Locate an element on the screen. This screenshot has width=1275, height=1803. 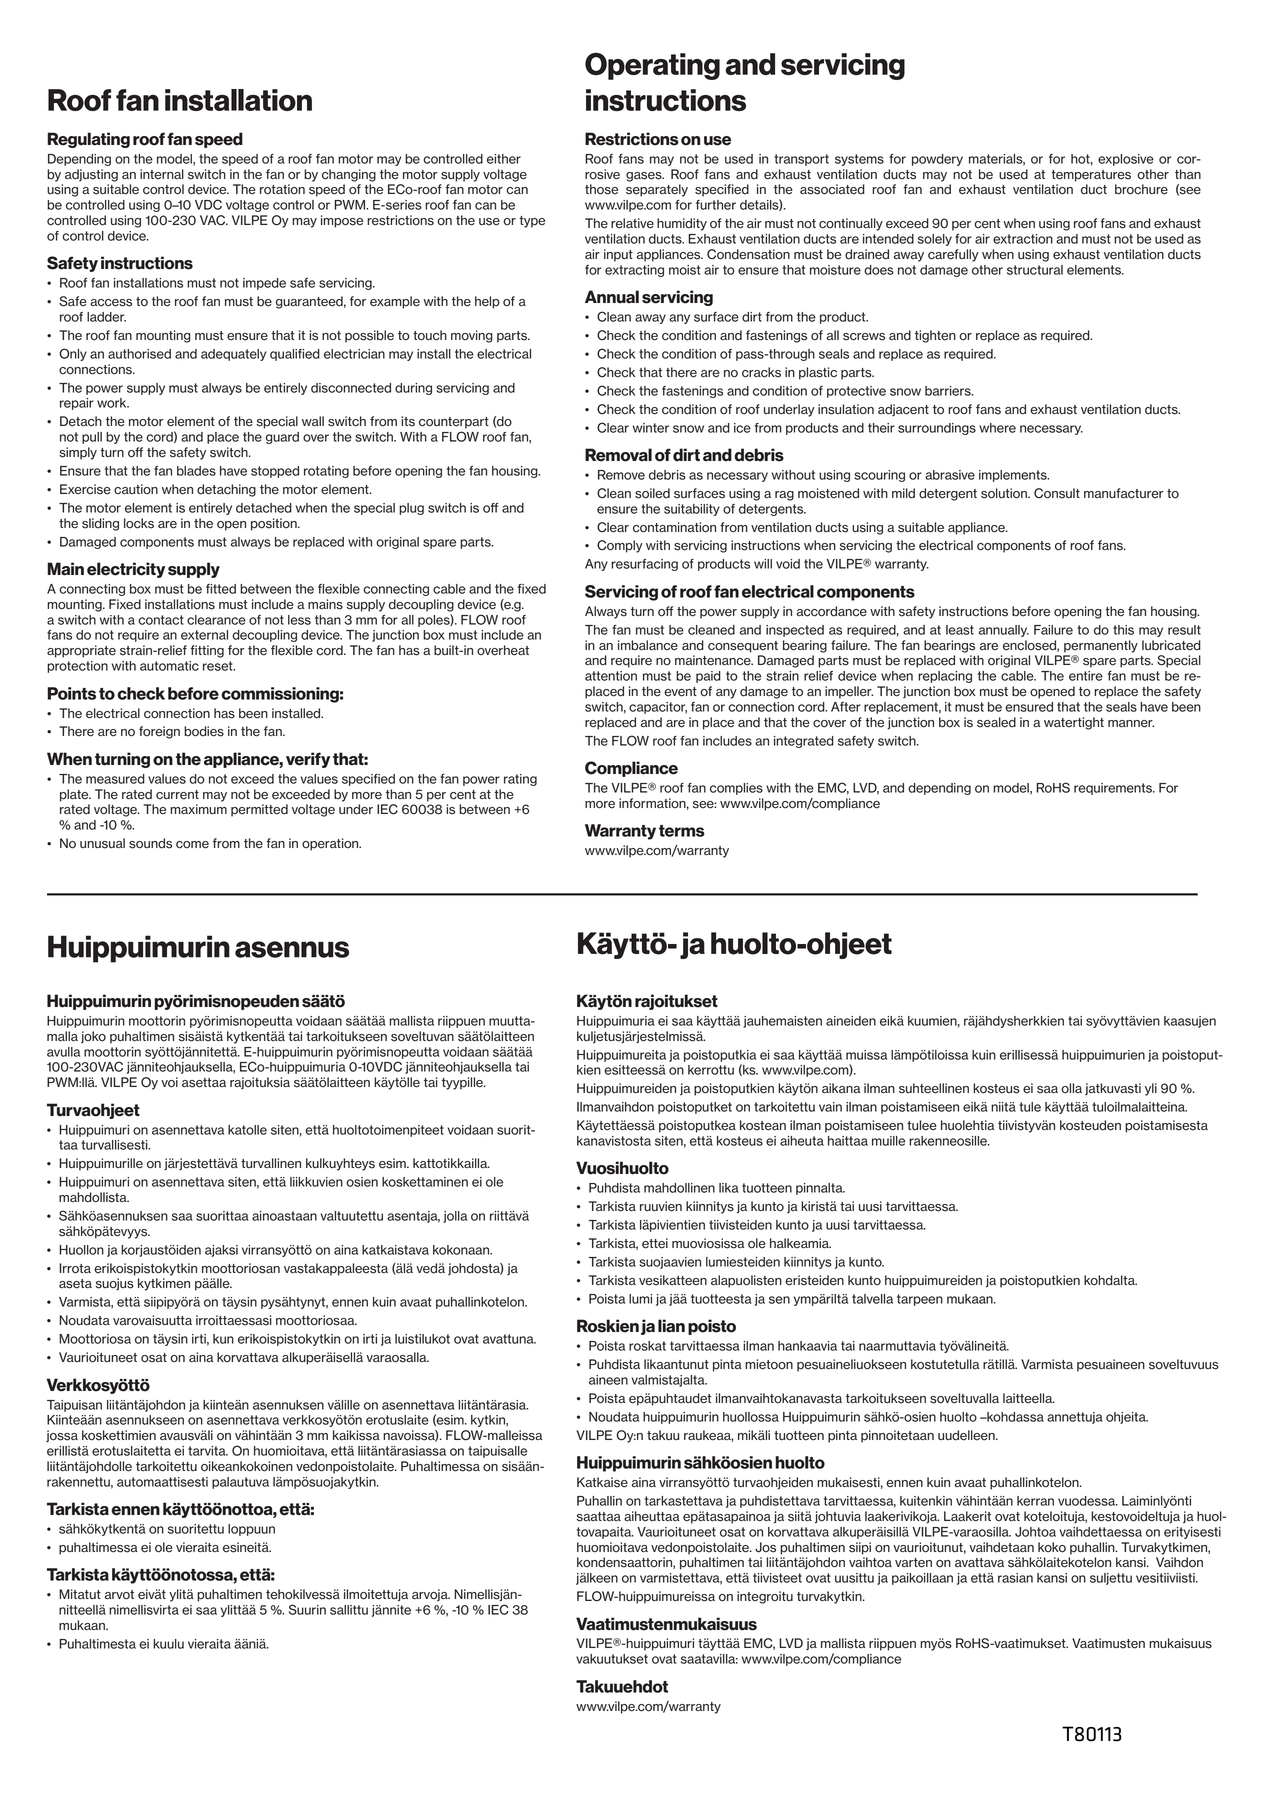
temperatures is located at coordinates (1091, 176).
